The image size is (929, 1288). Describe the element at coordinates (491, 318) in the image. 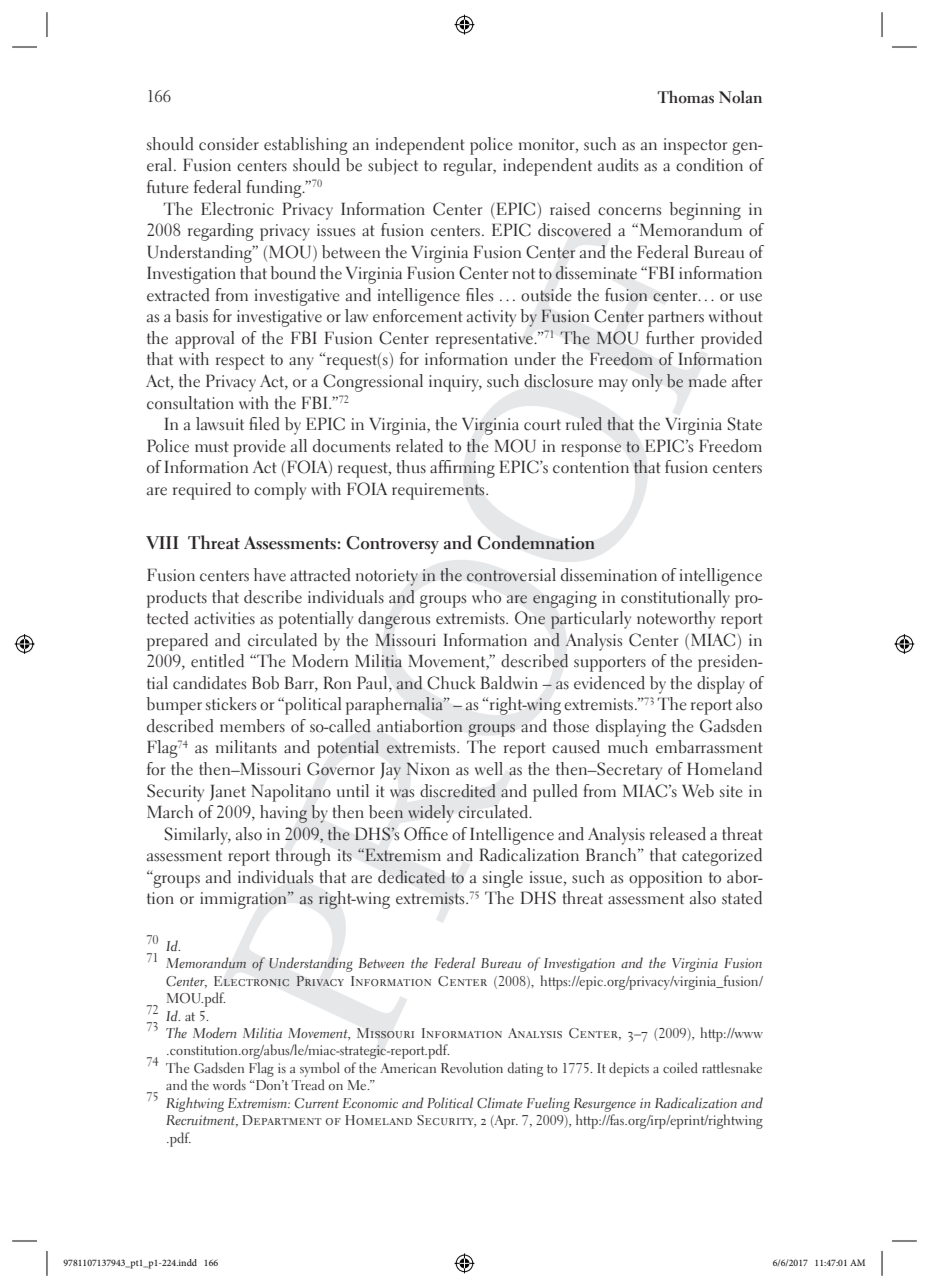

I see `activity` at that location.
